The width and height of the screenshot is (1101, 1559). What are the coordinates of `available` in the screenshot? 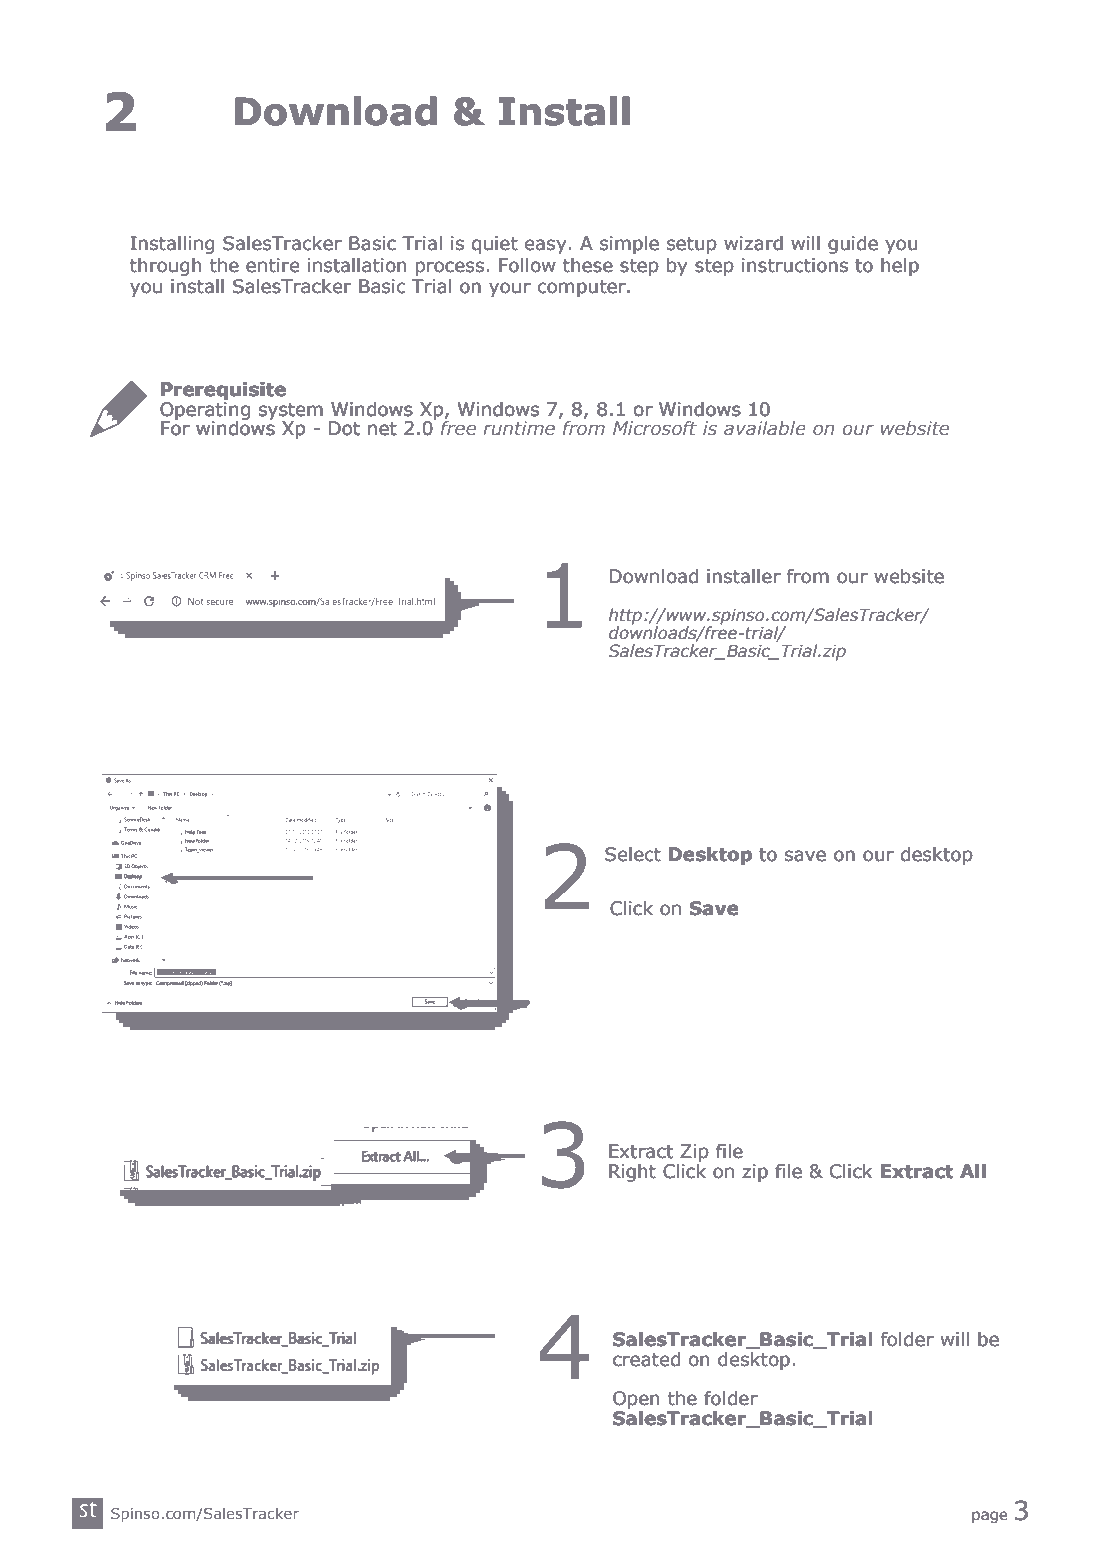 It's located at (764, 428).
